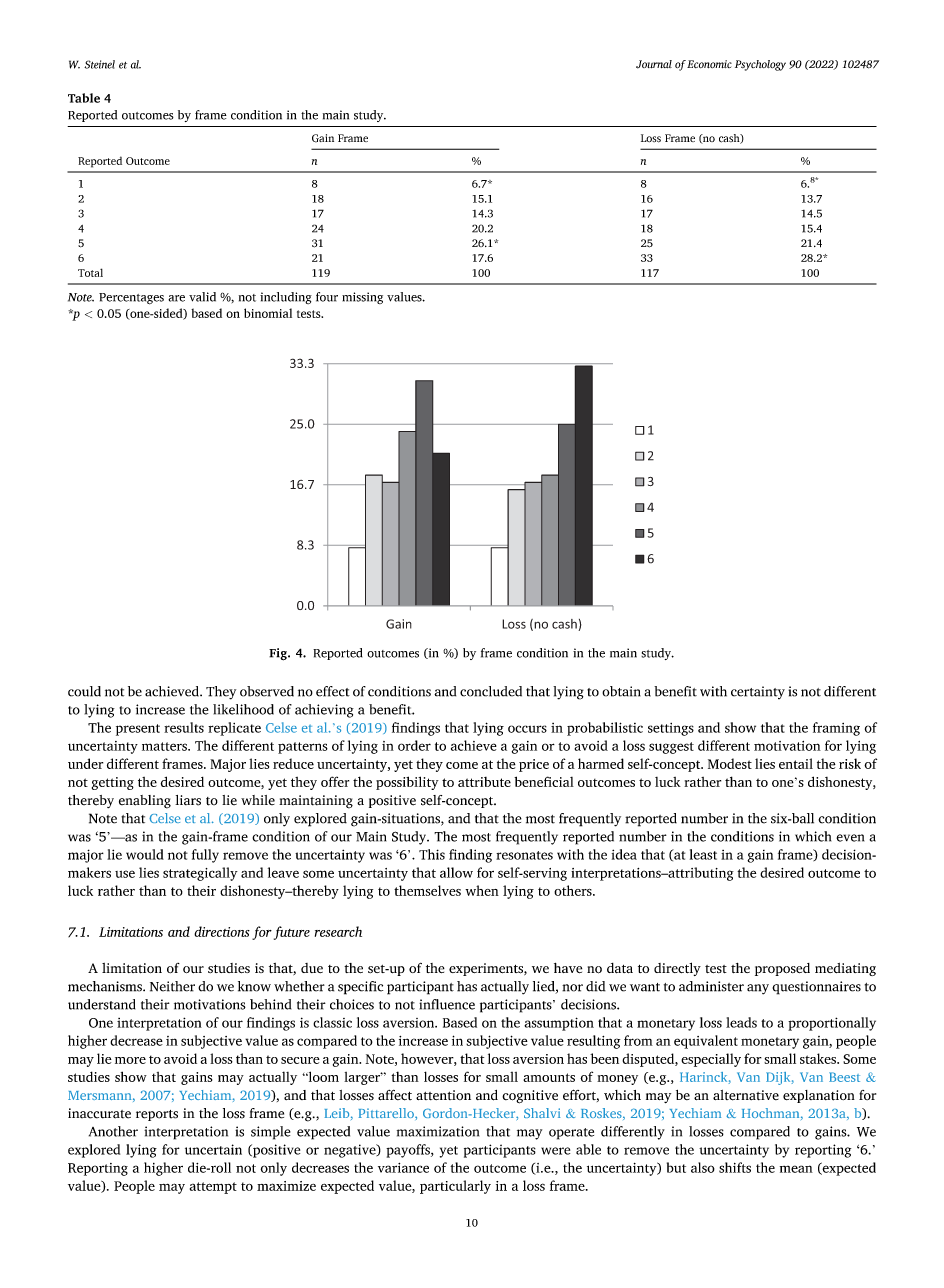 Image resolution: width=944 pixels, height=1288 pixels. Describe the element at coordinates (157, 1115) in the page. I see `reports` at that location.
